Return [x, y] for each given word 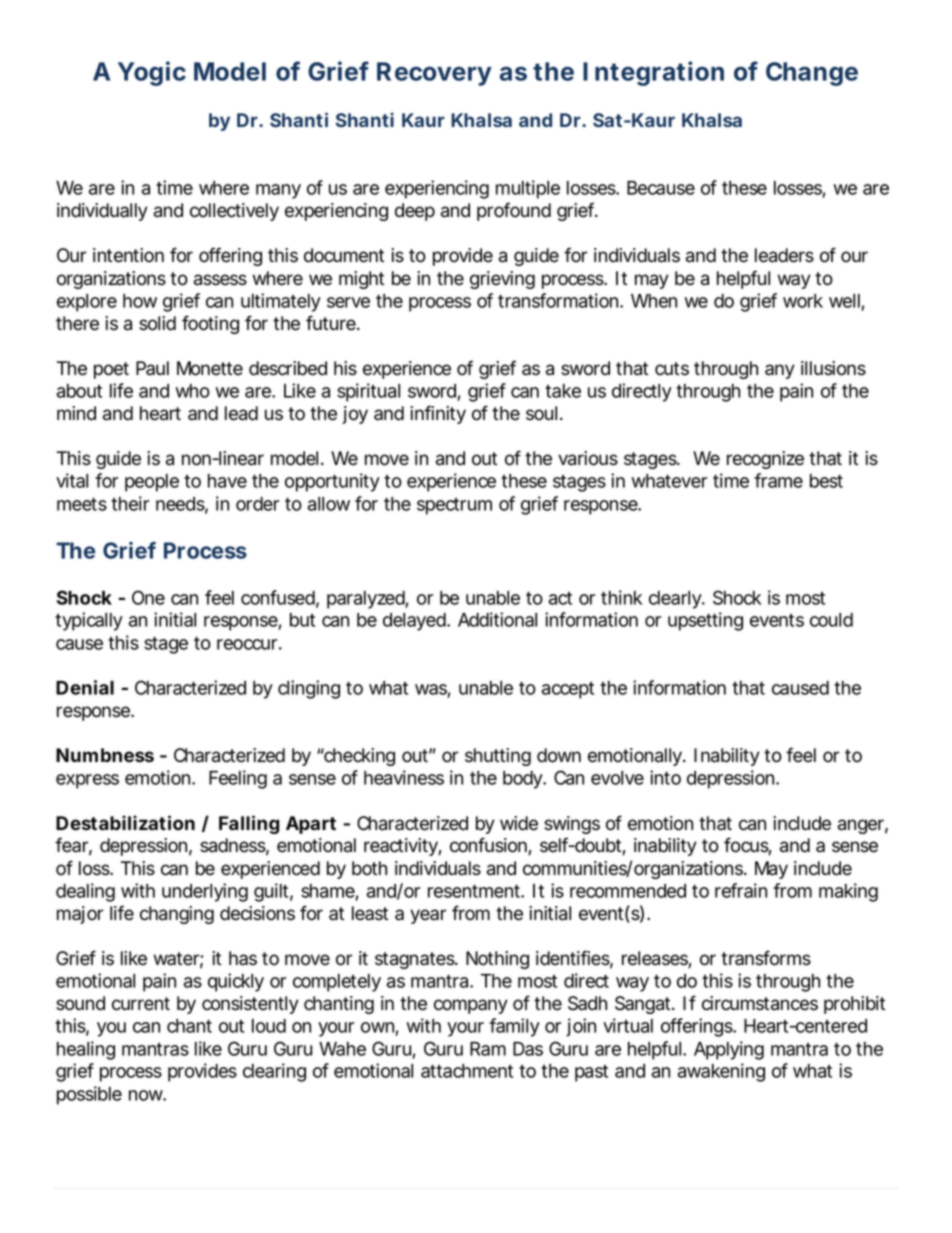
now [147, 1095]
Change [812, 74]
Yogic [152, 73]
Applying [729, 1050]
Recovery [434, 74]
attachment [467, 1071]
